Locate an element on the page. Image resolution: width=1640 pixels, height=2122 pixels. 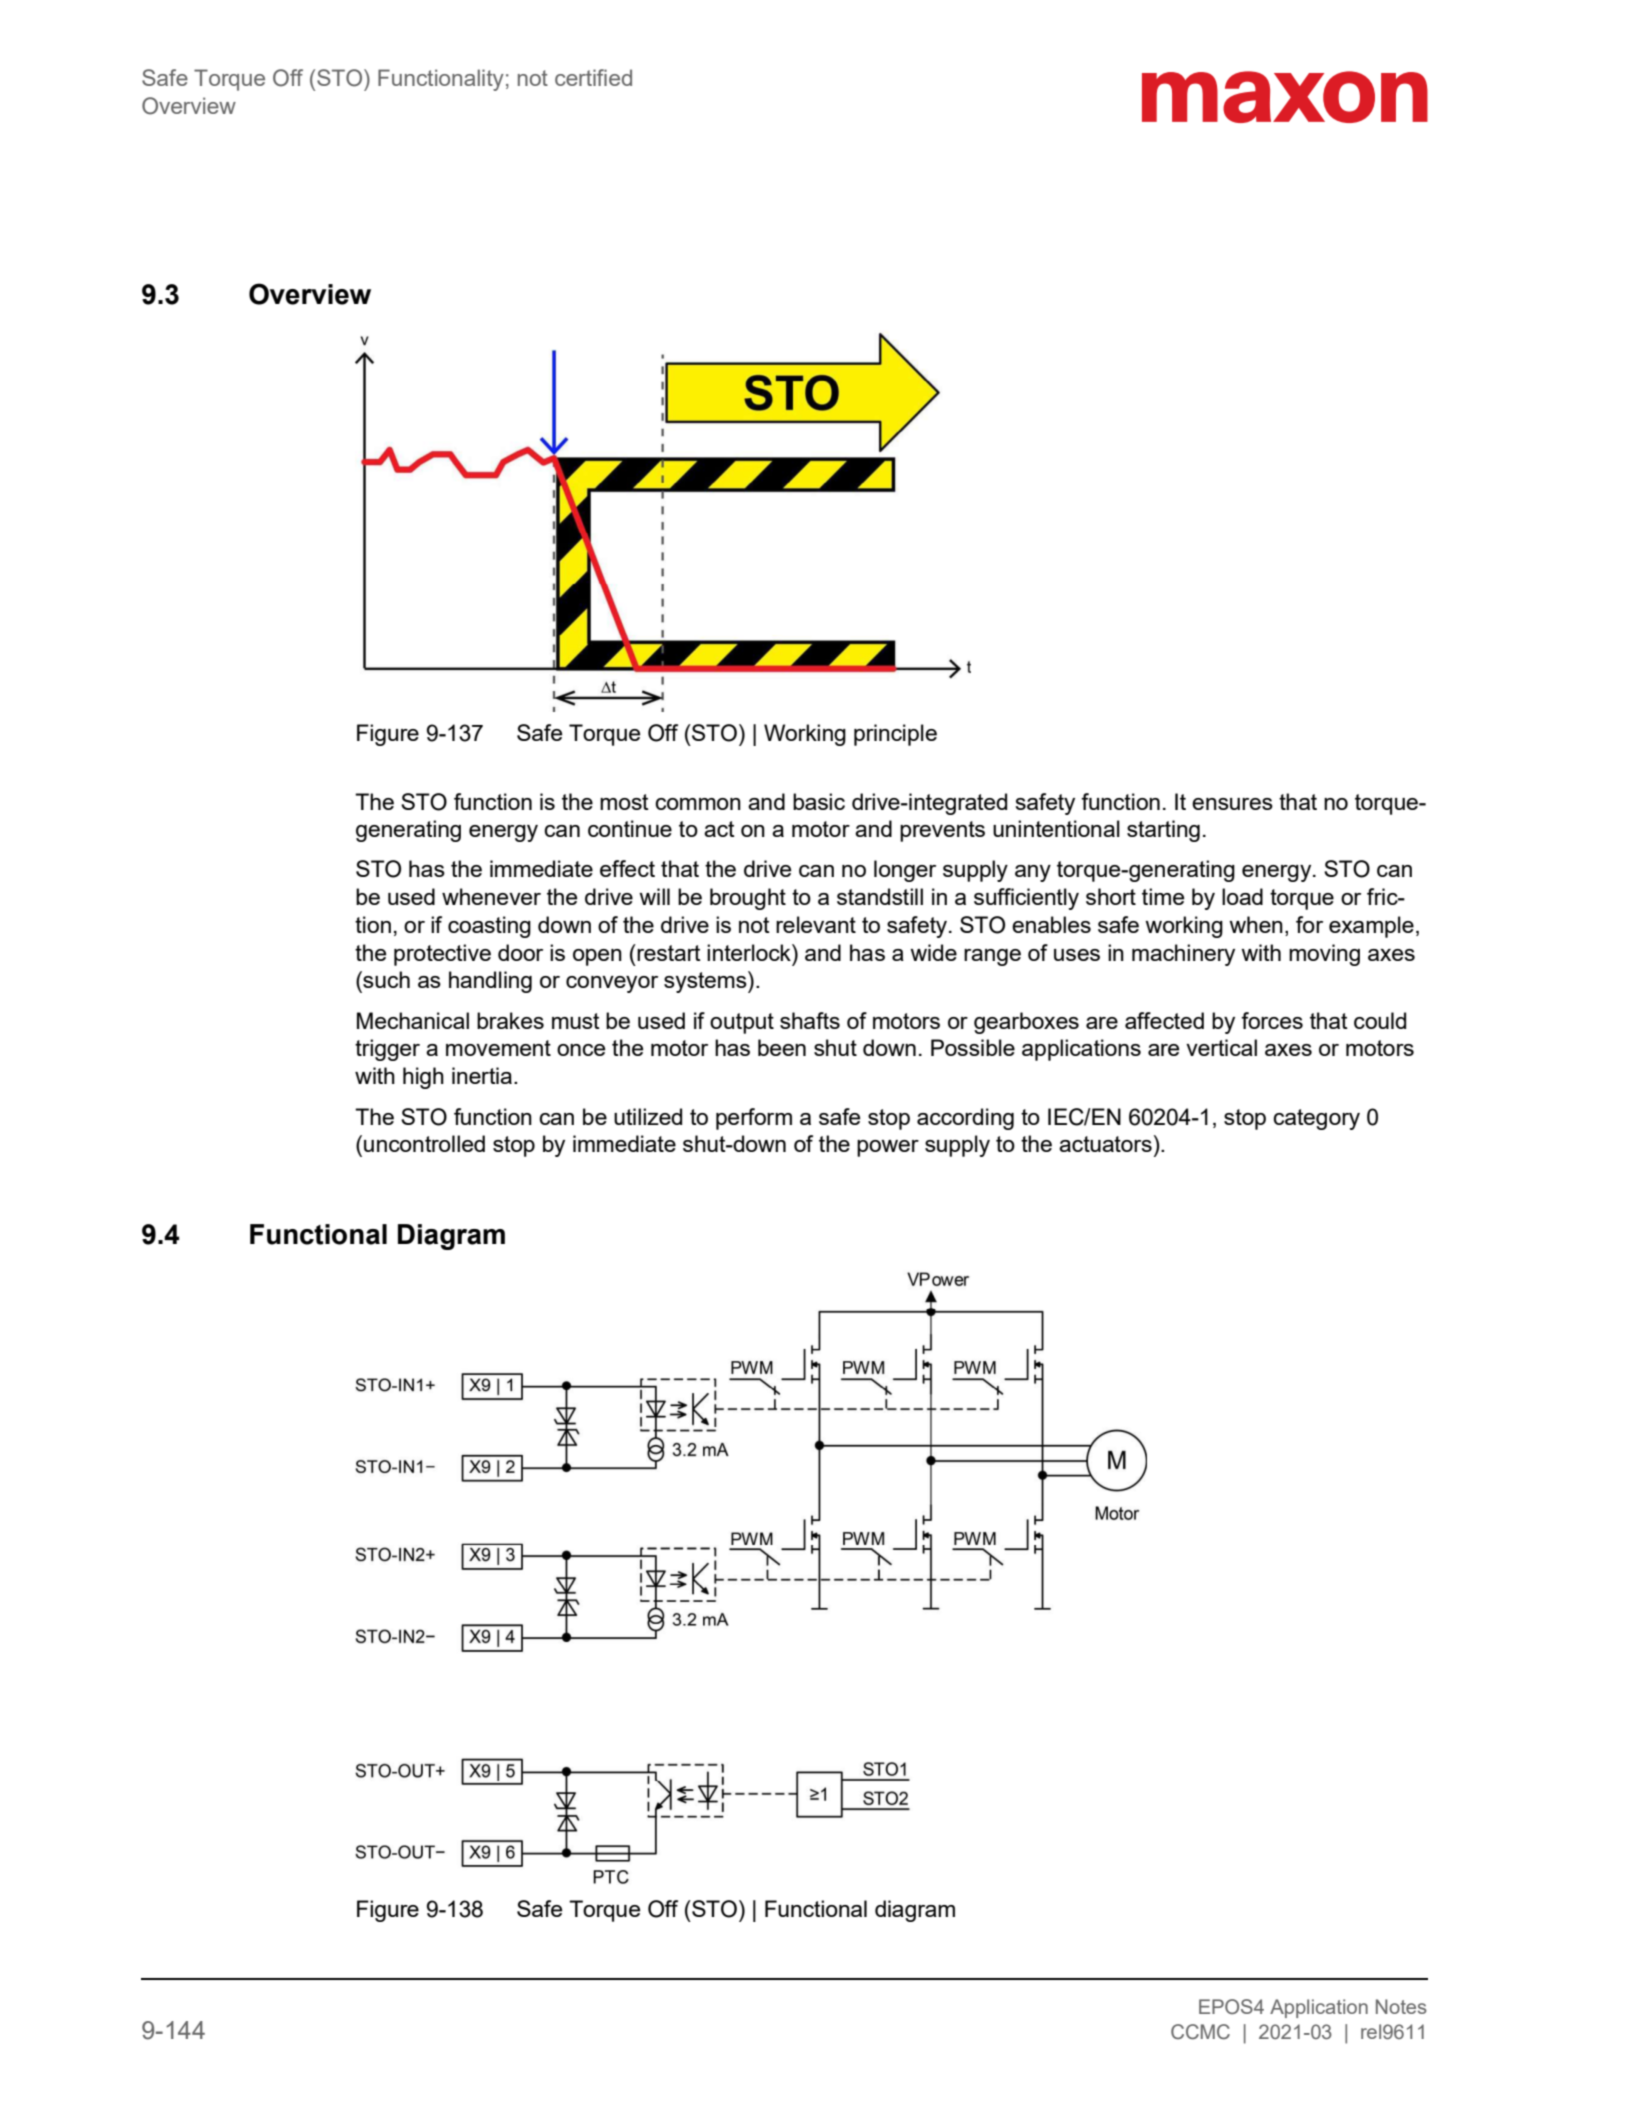
category is located at coordinates (1316, 1119).
